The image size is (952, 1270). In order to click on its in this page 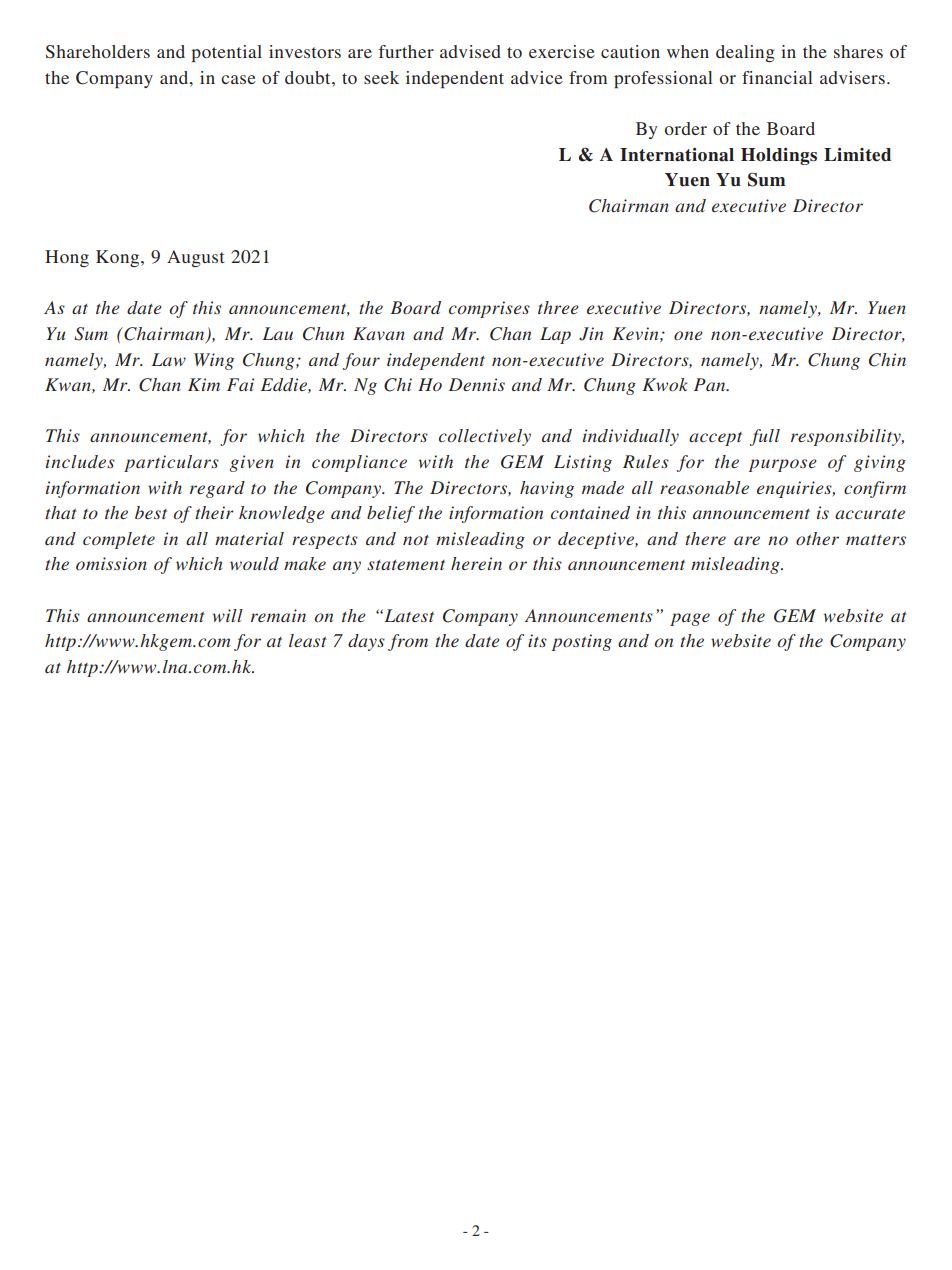, I will do `click(537, 640)`.
